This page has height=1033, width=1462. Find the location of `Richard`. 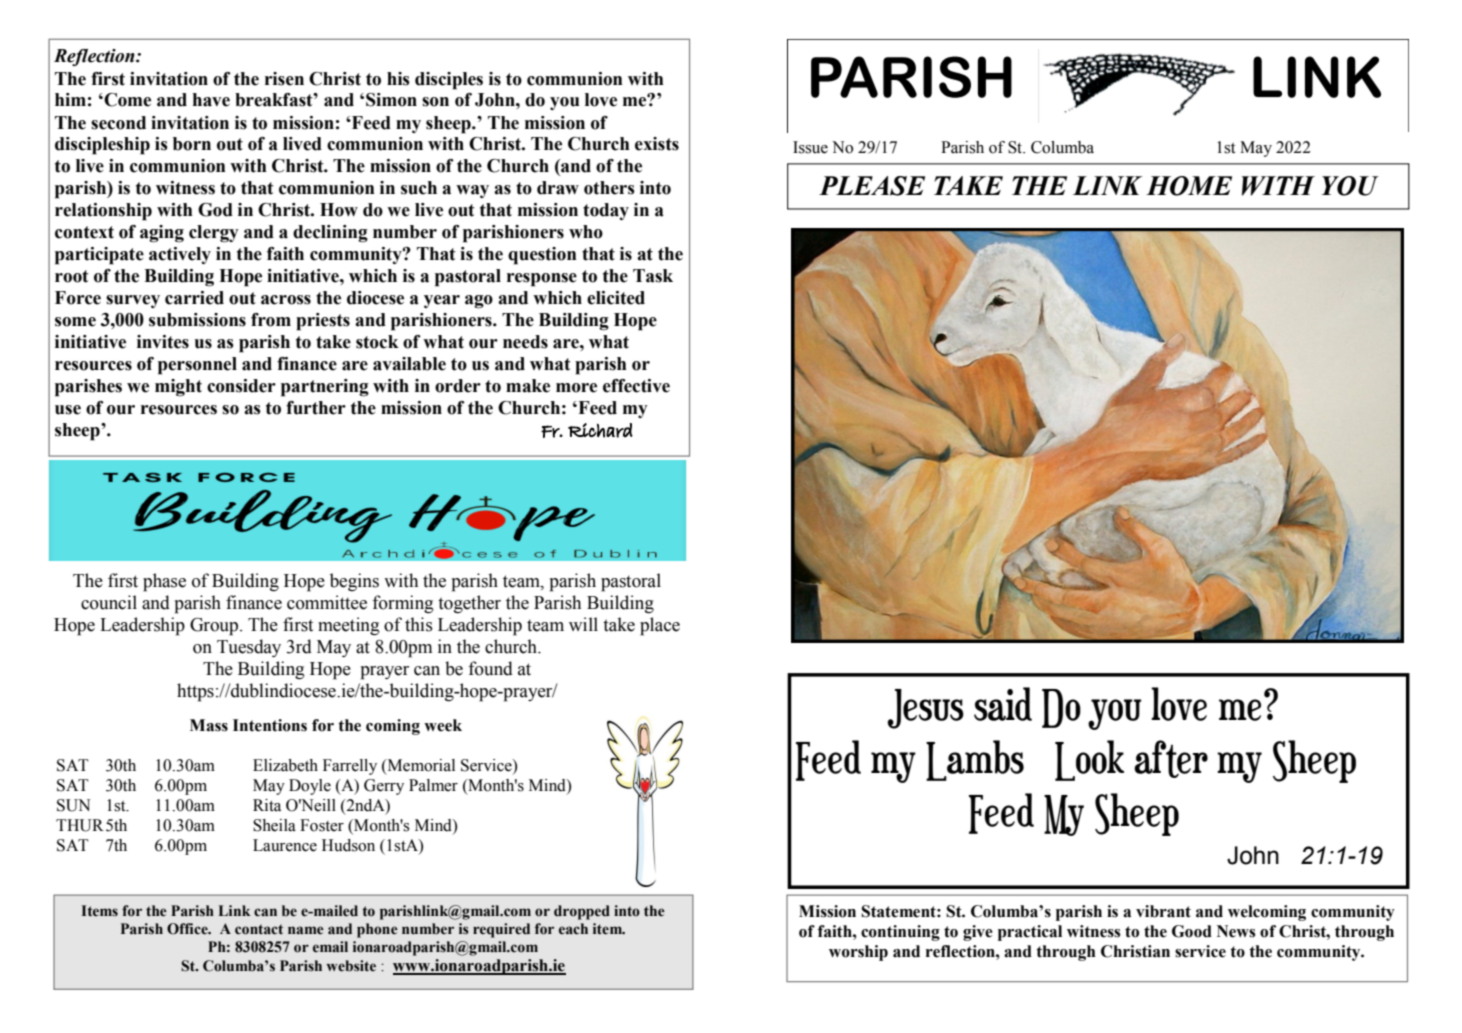

Richard is located at coordinates (600, 430).
